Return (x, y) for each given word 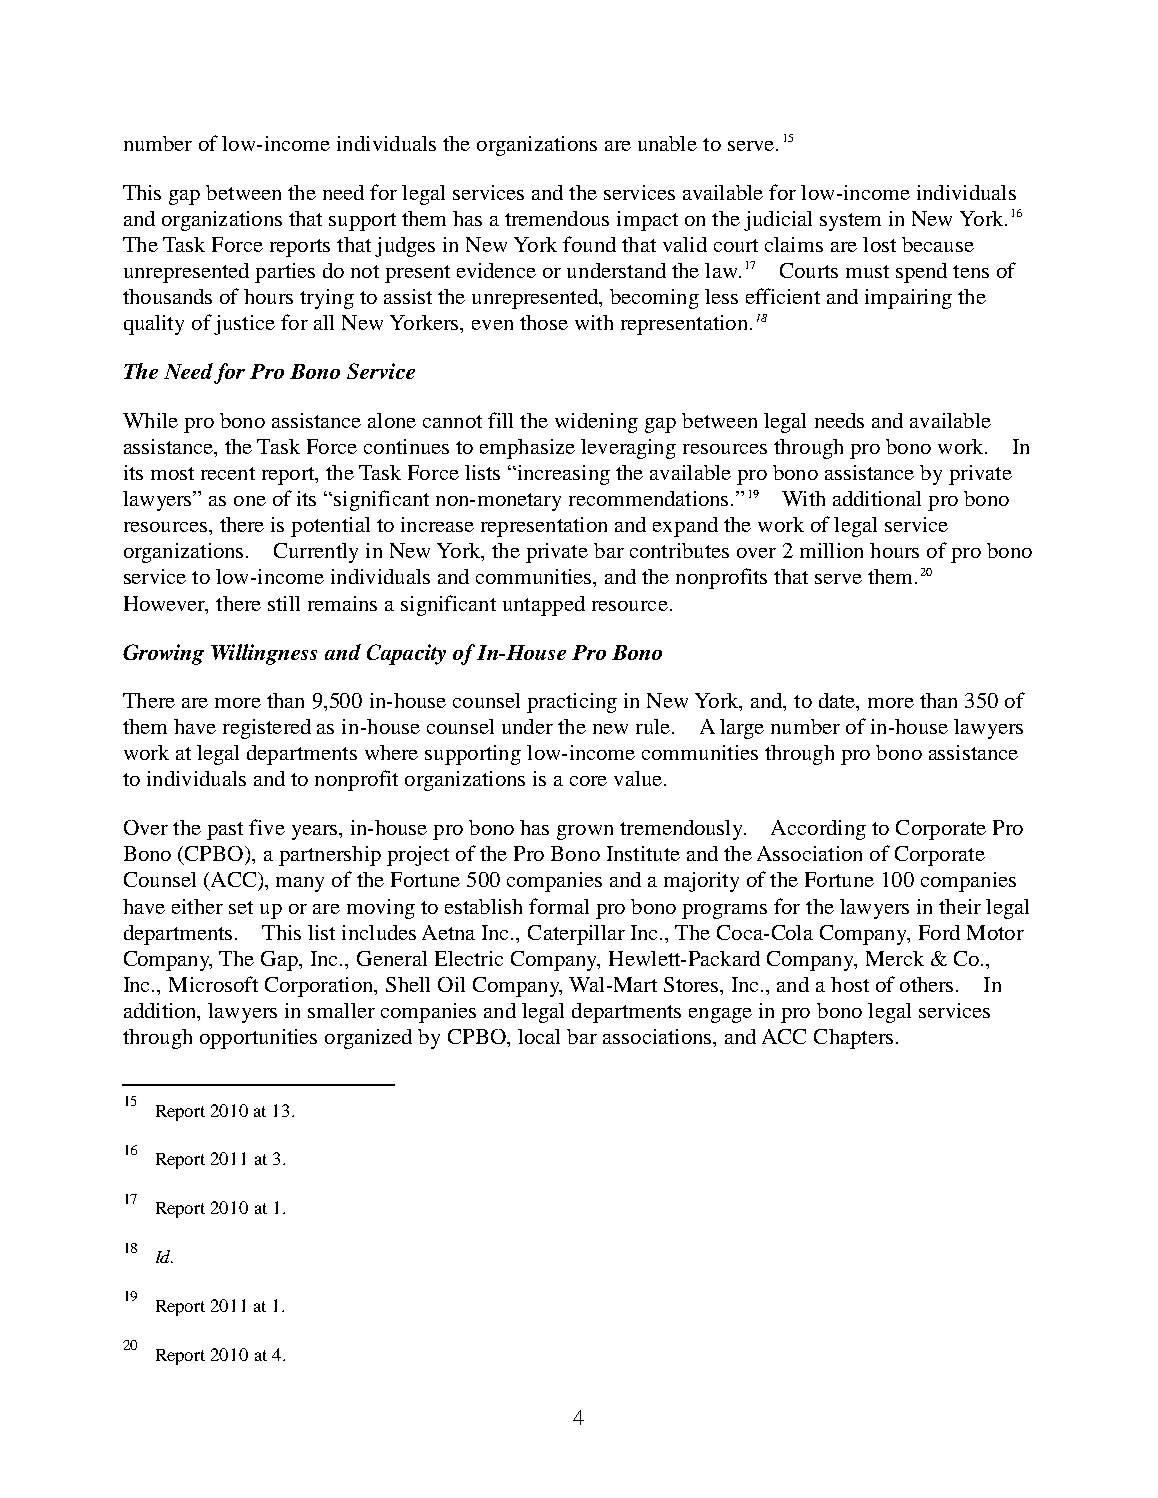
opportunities (258, 1039)
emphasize (527, 449)
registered (267, 729)
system (850, 222)
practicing (572, 703)
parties (285, 273)
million (831, 550)
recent (228, 473)
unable (667, 143)
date (838, 702)
